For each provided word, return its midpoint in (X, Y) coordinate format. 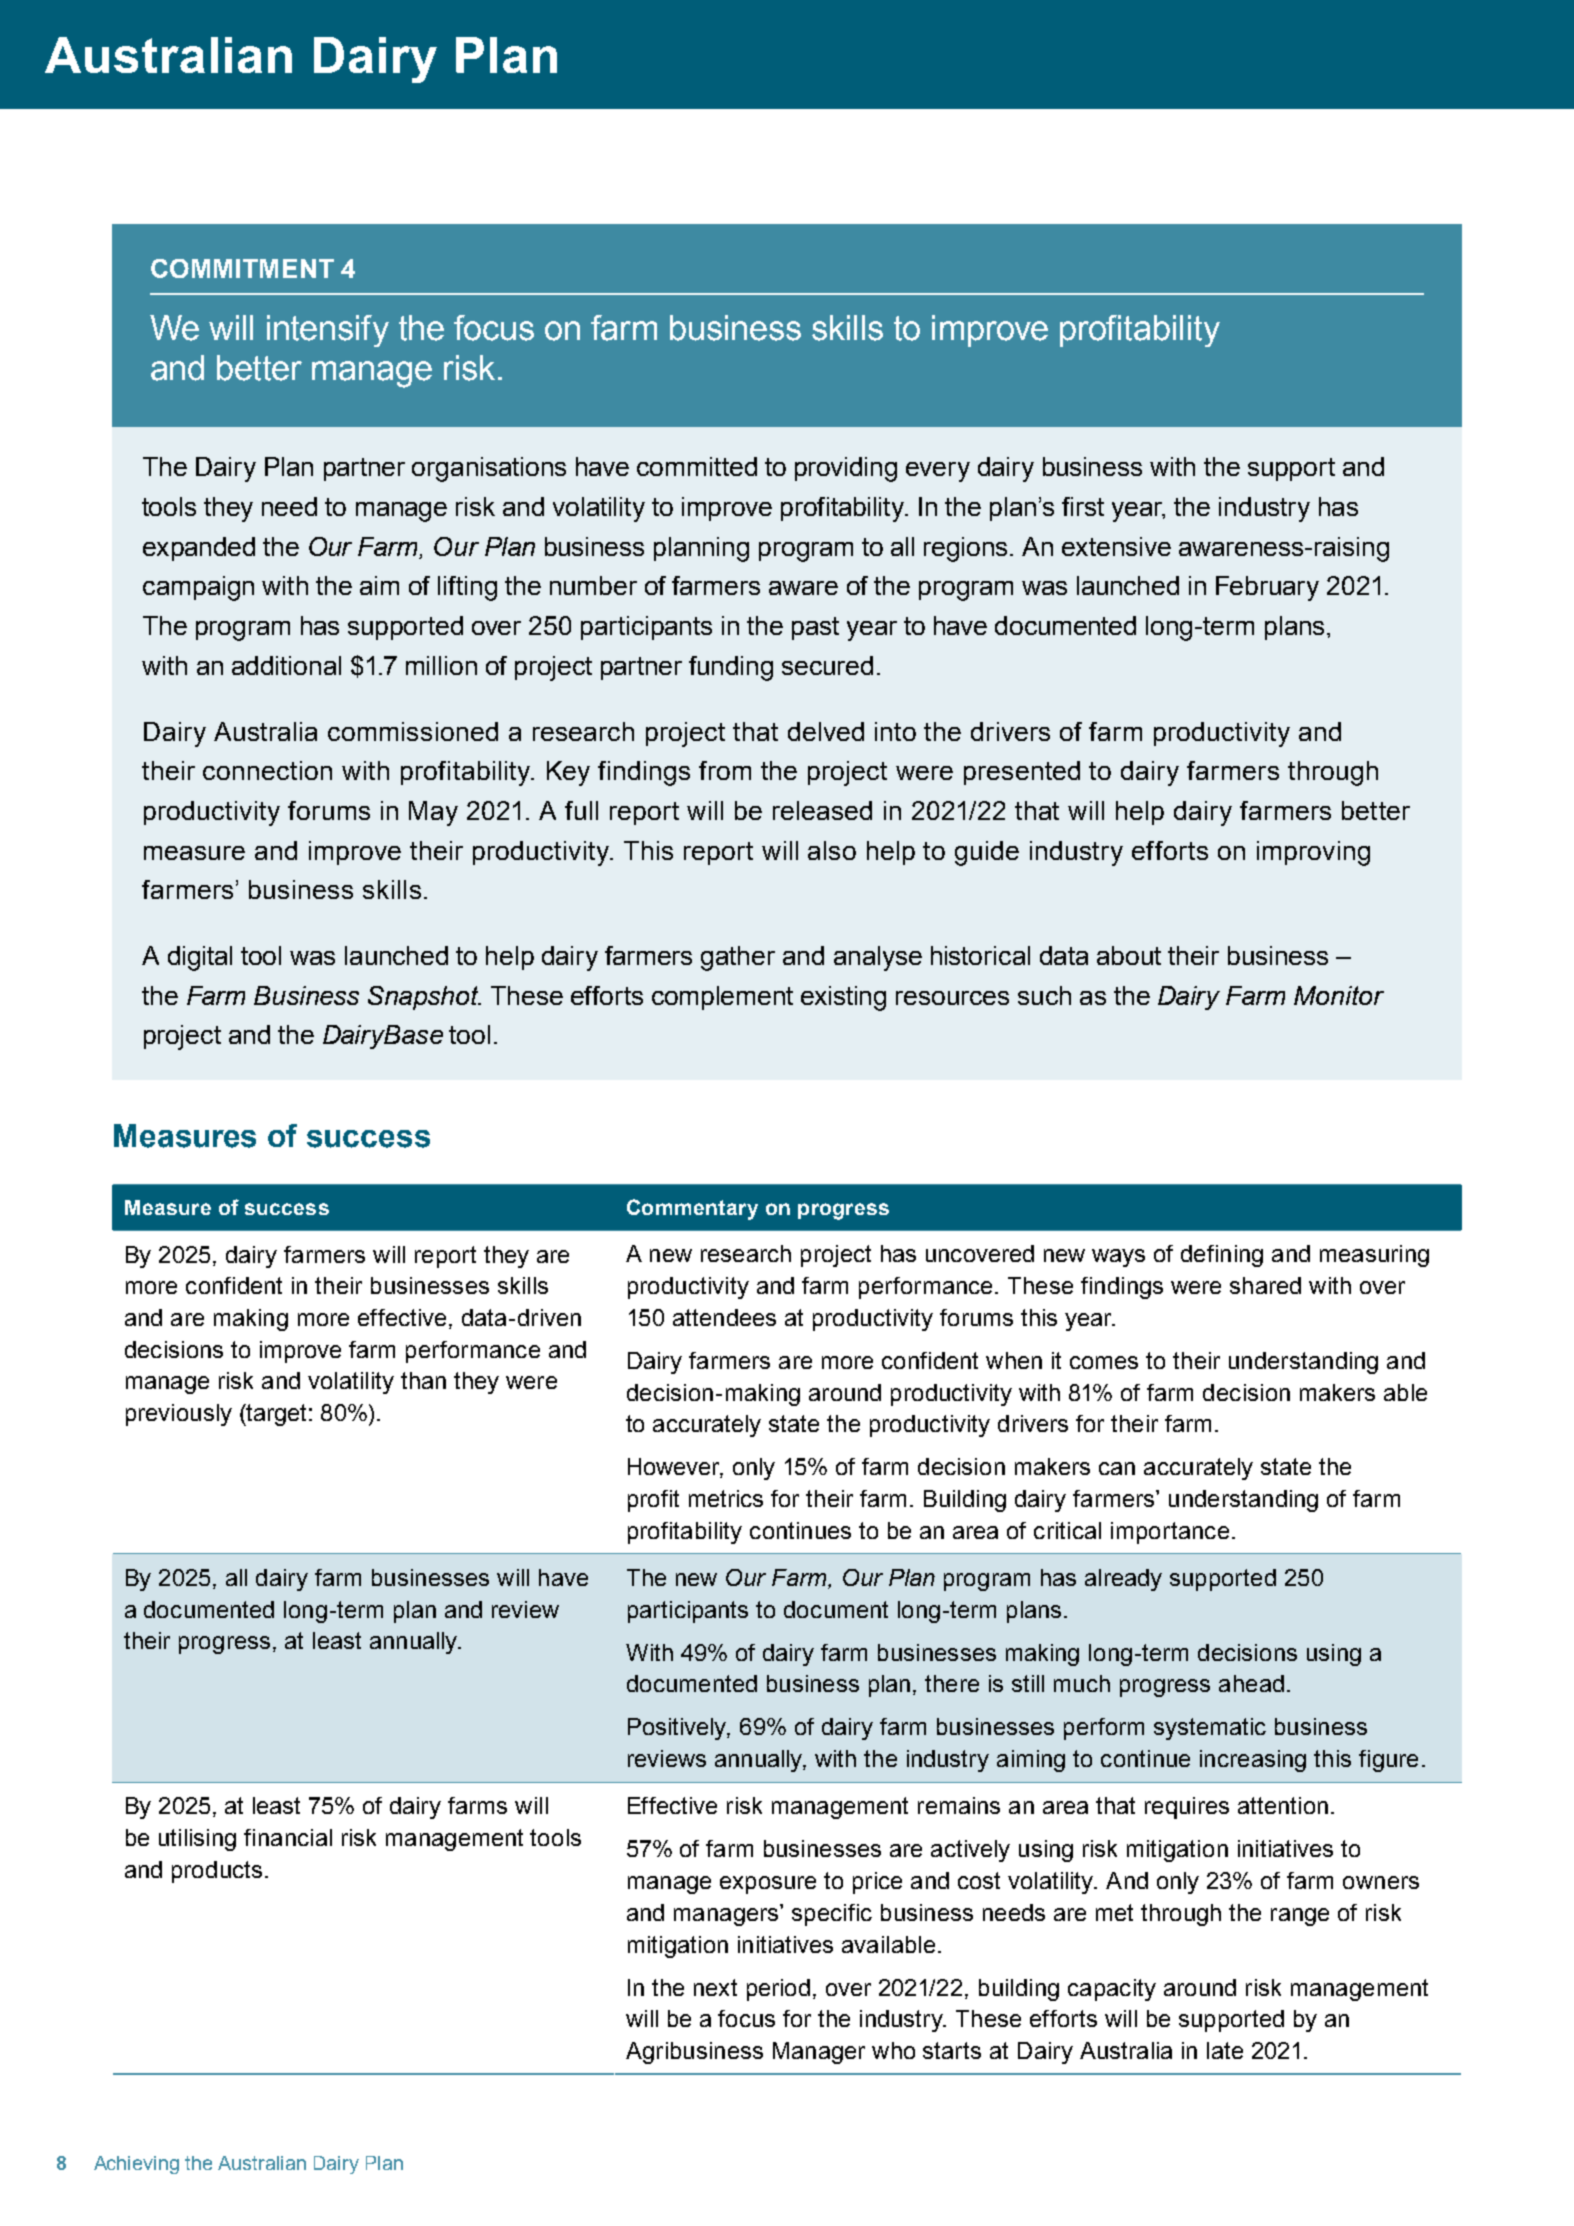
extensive (1116, 546)
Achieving (136, 2165)
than (423, 1380)
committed (697, 466)
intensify (328, 331)
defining (1222, 1256)
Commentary (692, 1209)
